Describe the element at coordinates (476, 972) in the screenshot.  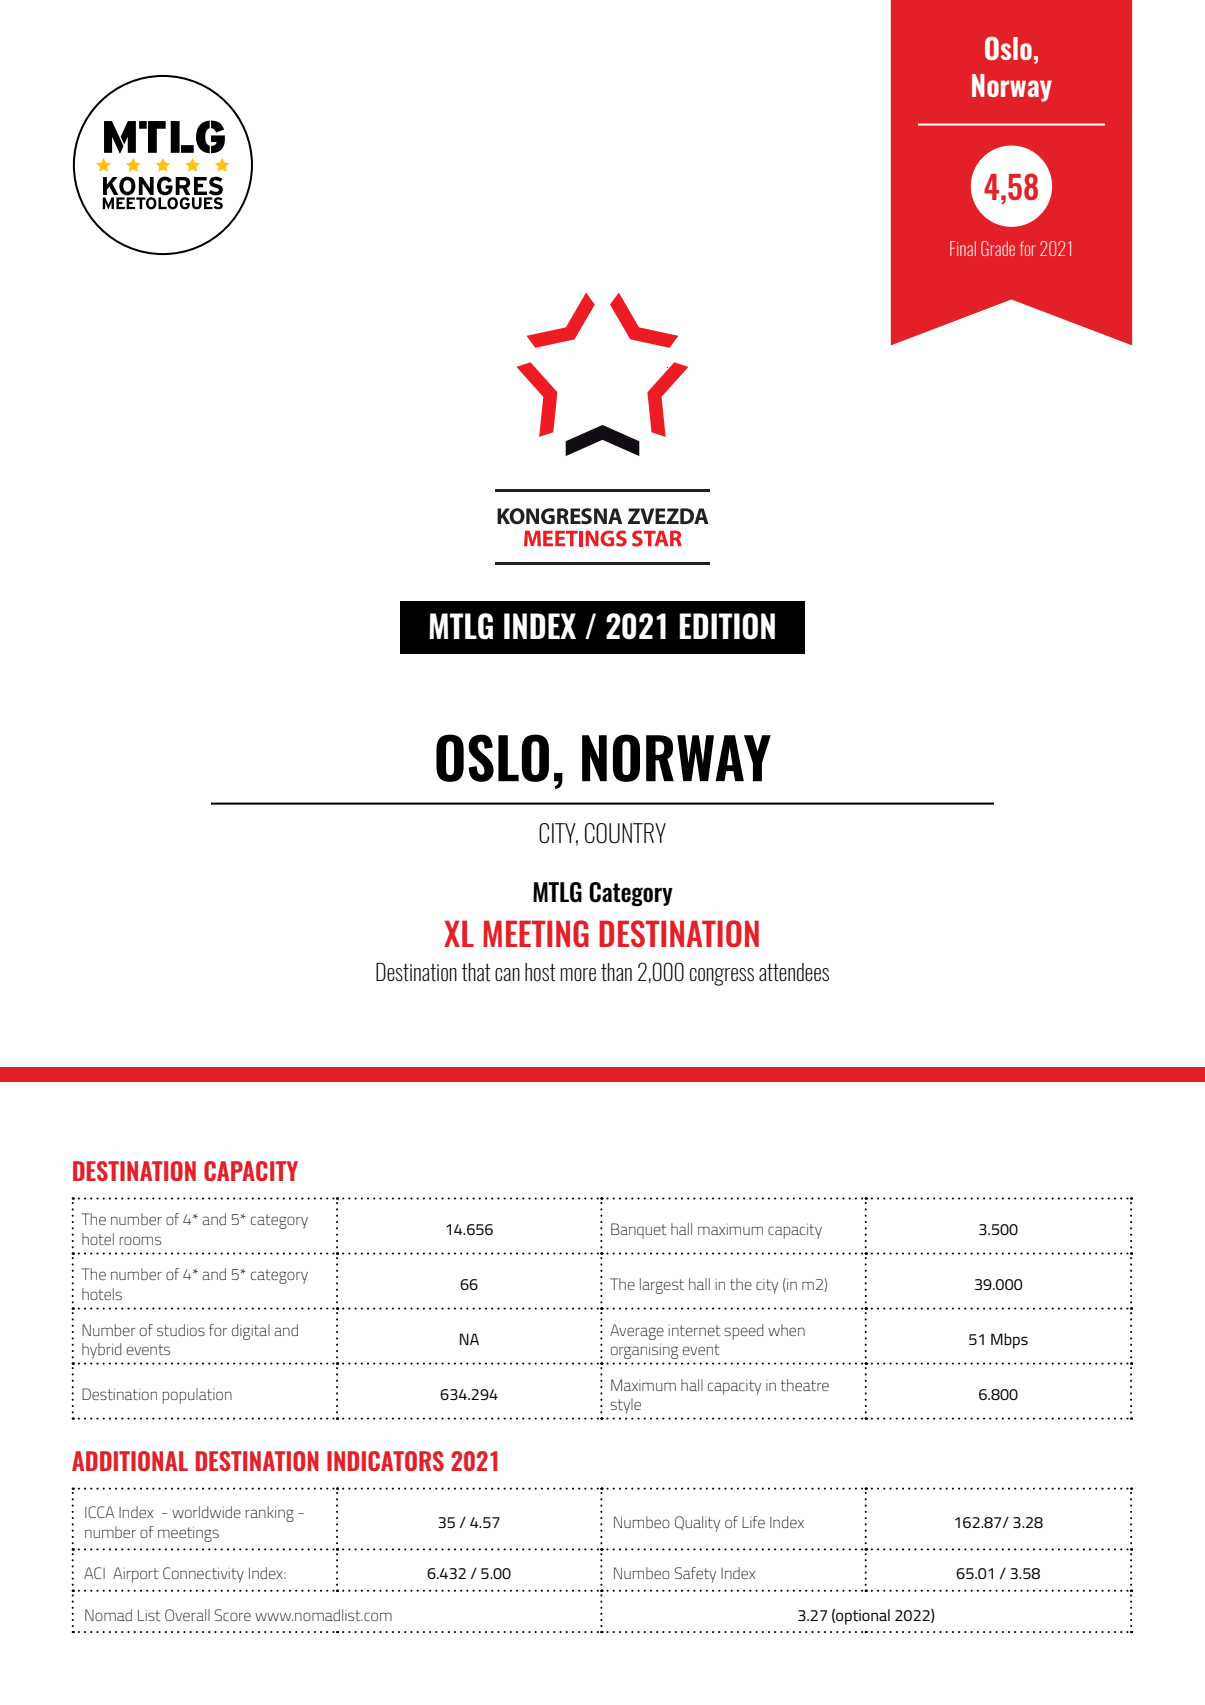
I see `that` at that location.
